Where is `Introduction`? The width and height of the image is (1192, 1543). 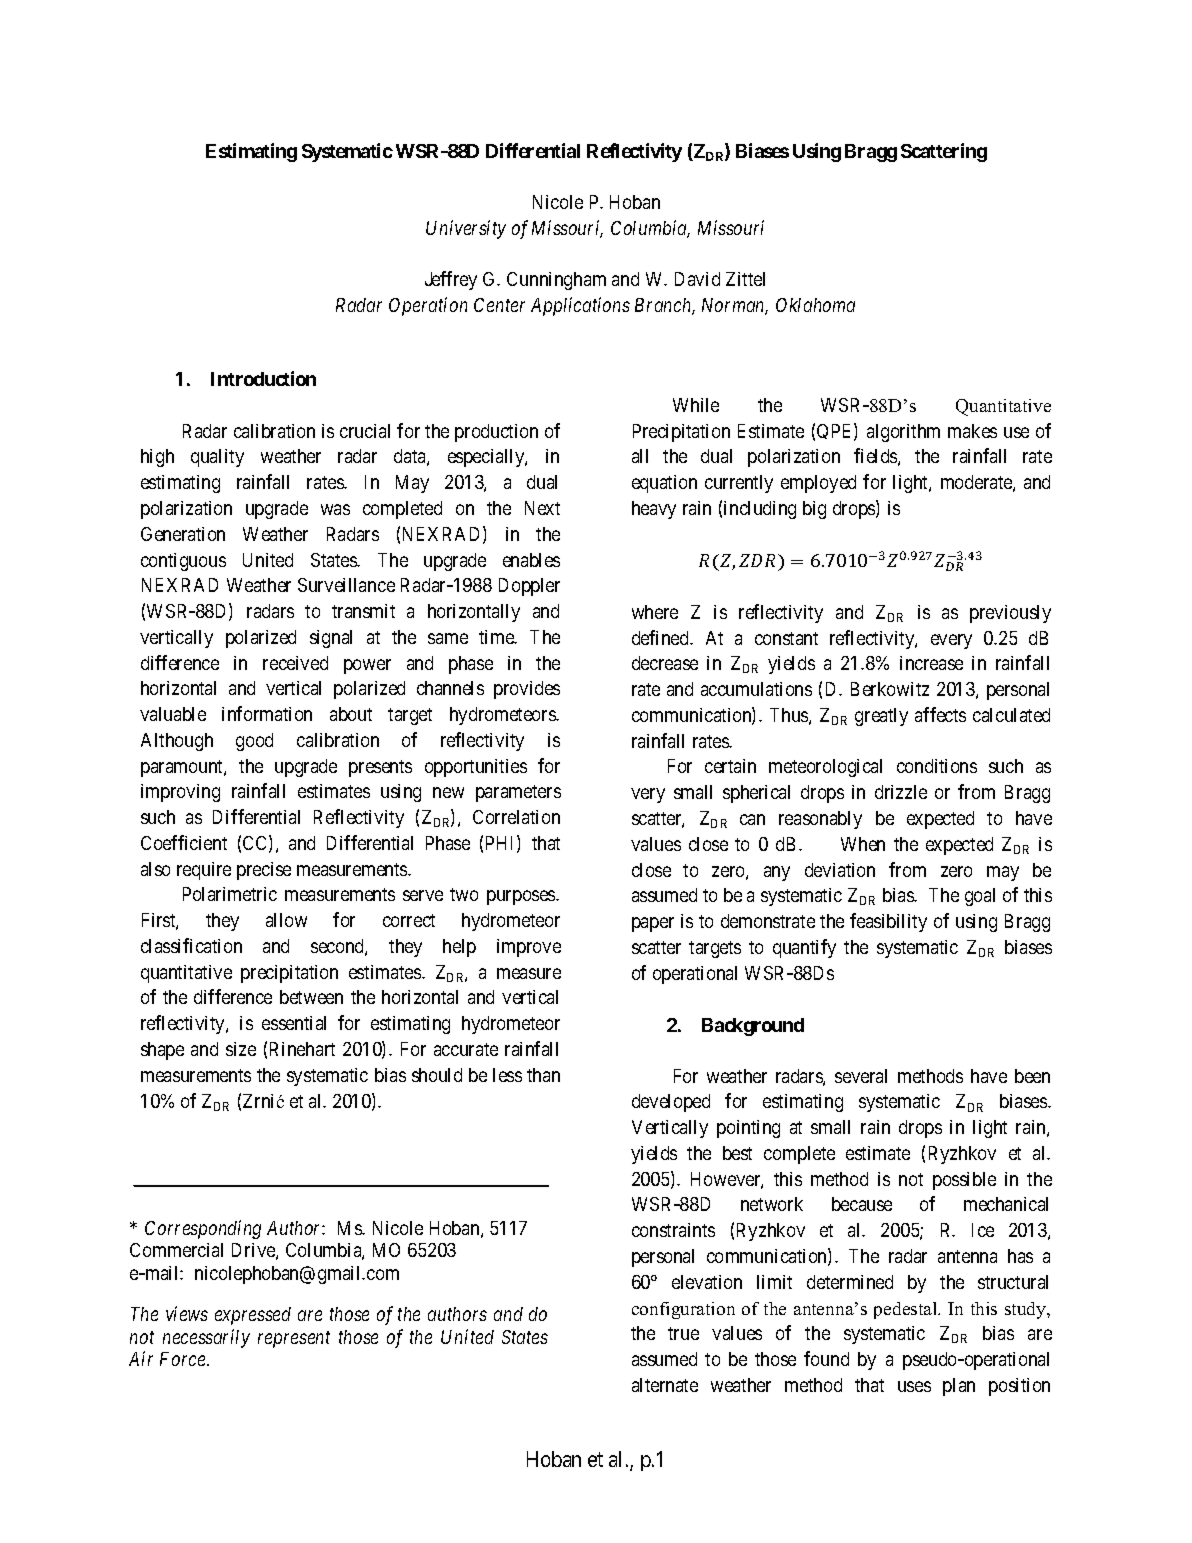
Introduction is located at coordinates (263, 378).
